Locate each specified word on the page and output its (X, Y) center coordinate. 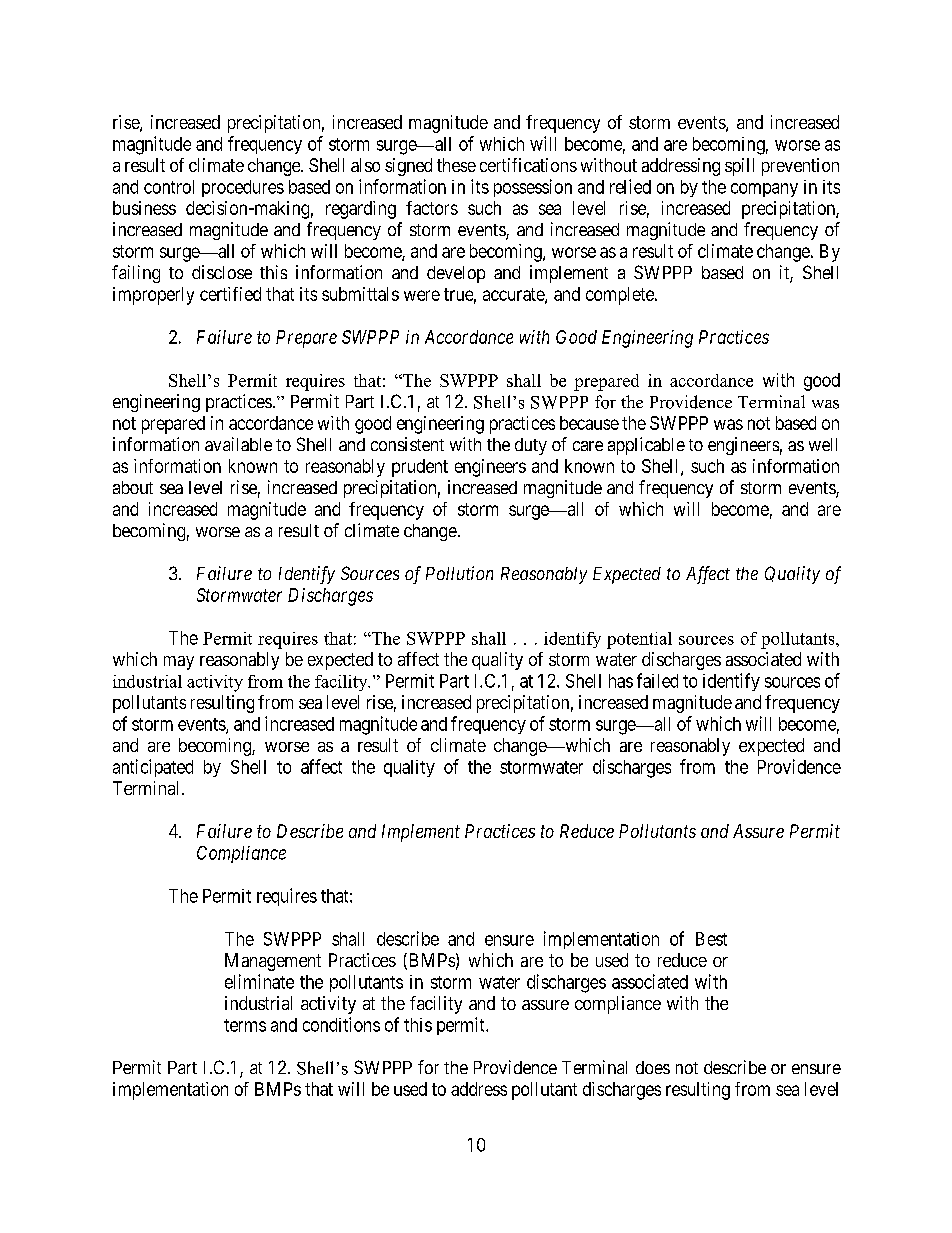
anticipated (153, 768)
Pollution (459, 573)
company (764, 190)
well (823, 444)
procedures (243, 188)
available (238, 444)
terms (245, 1025)
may (179, 663)
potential (639, 640)
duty (531, 446)
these (456, 165)
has (621, 681)
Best (711, 939)
